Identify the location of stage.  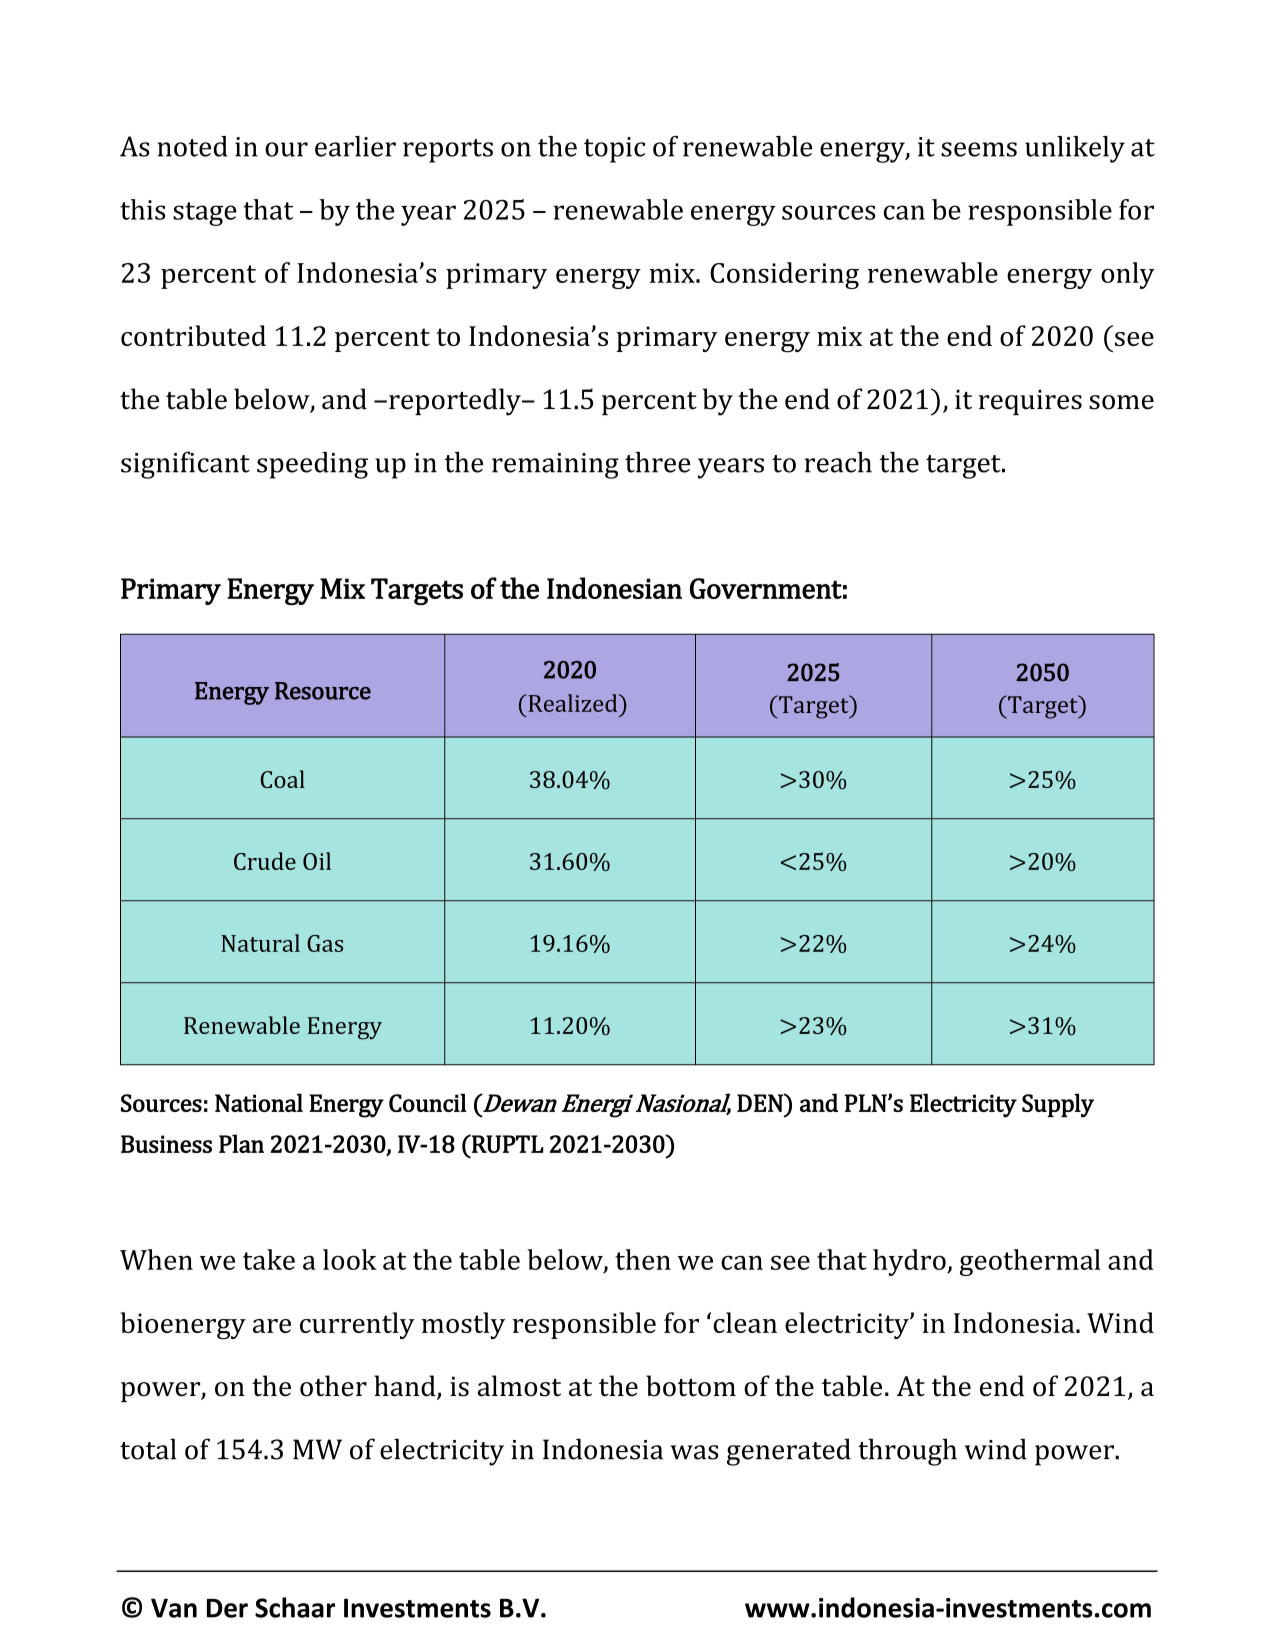
(205, 214).
